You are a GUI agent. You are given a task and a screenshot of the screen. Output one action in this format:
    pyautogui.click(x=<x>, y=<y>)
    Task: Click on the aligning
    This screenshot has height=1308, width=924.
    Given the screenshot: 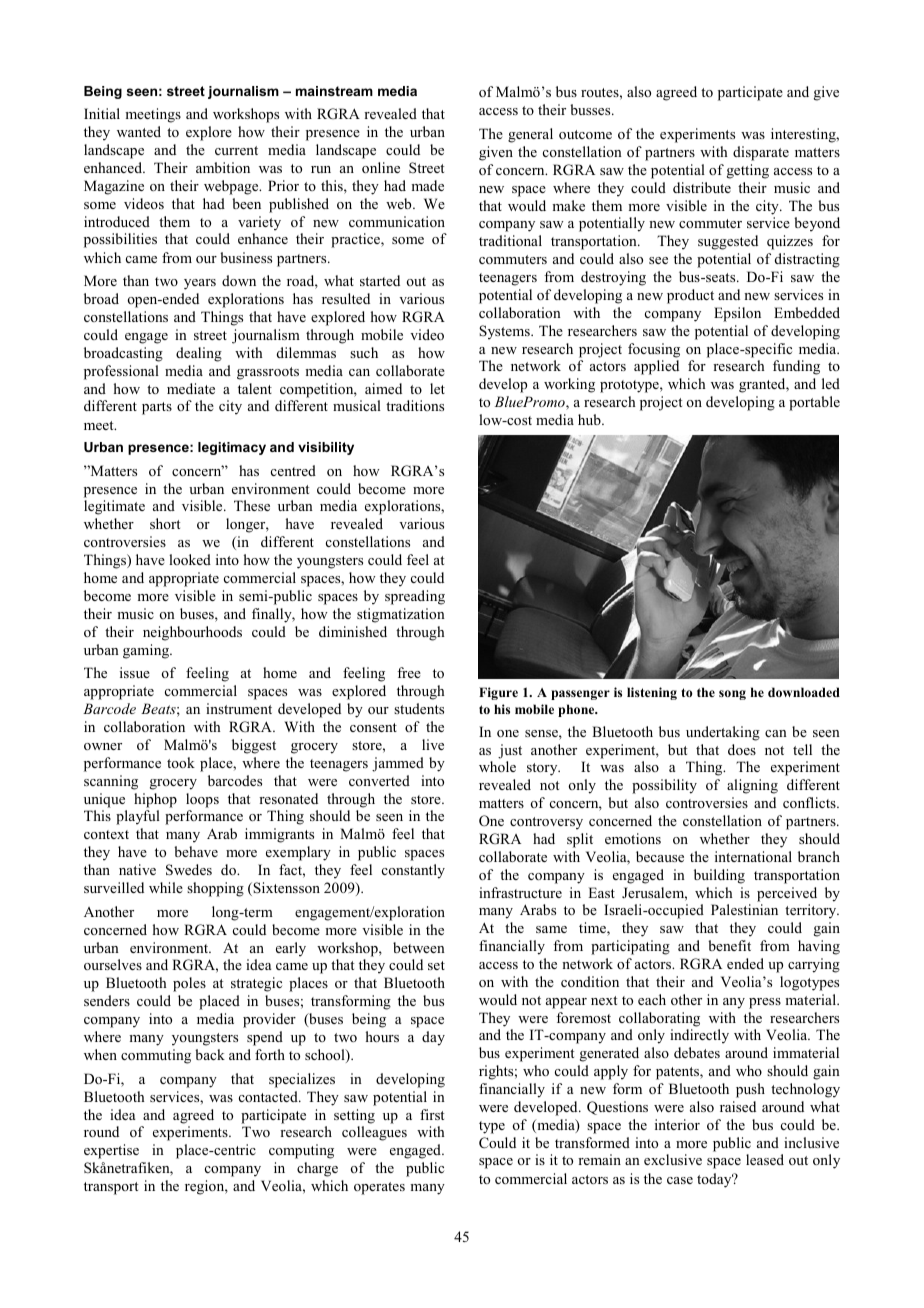 What is the action you would take?
    pyautogui.click(x=752, y=786)
